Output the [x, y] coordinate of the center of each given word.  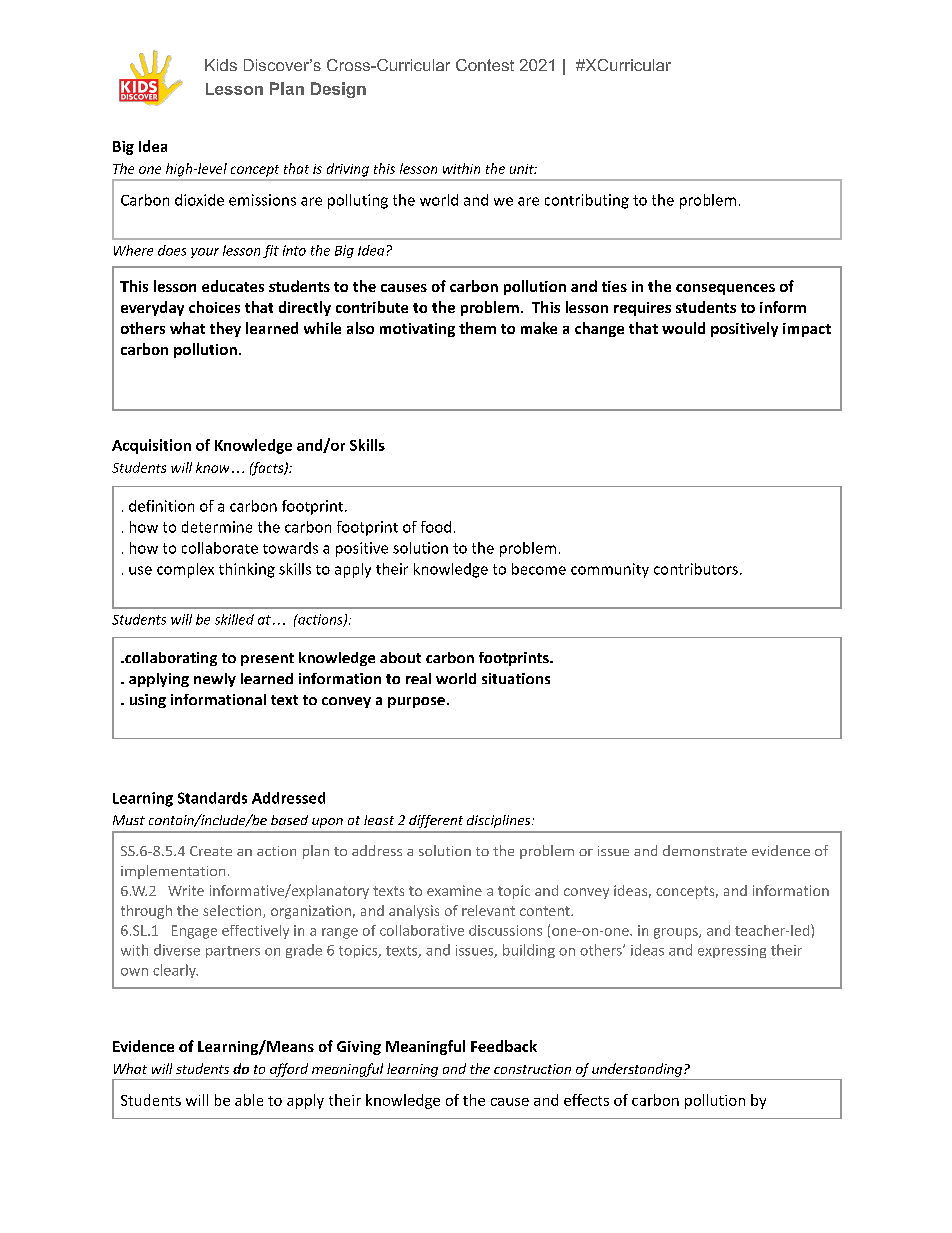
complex [185, 570]
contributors [696, 569]
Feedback [504, 1046]
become [539, 569]
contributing [587, 201]
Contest [485, 65]
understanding [638, 1070]
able [249, 1100]
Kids [221, 65]
